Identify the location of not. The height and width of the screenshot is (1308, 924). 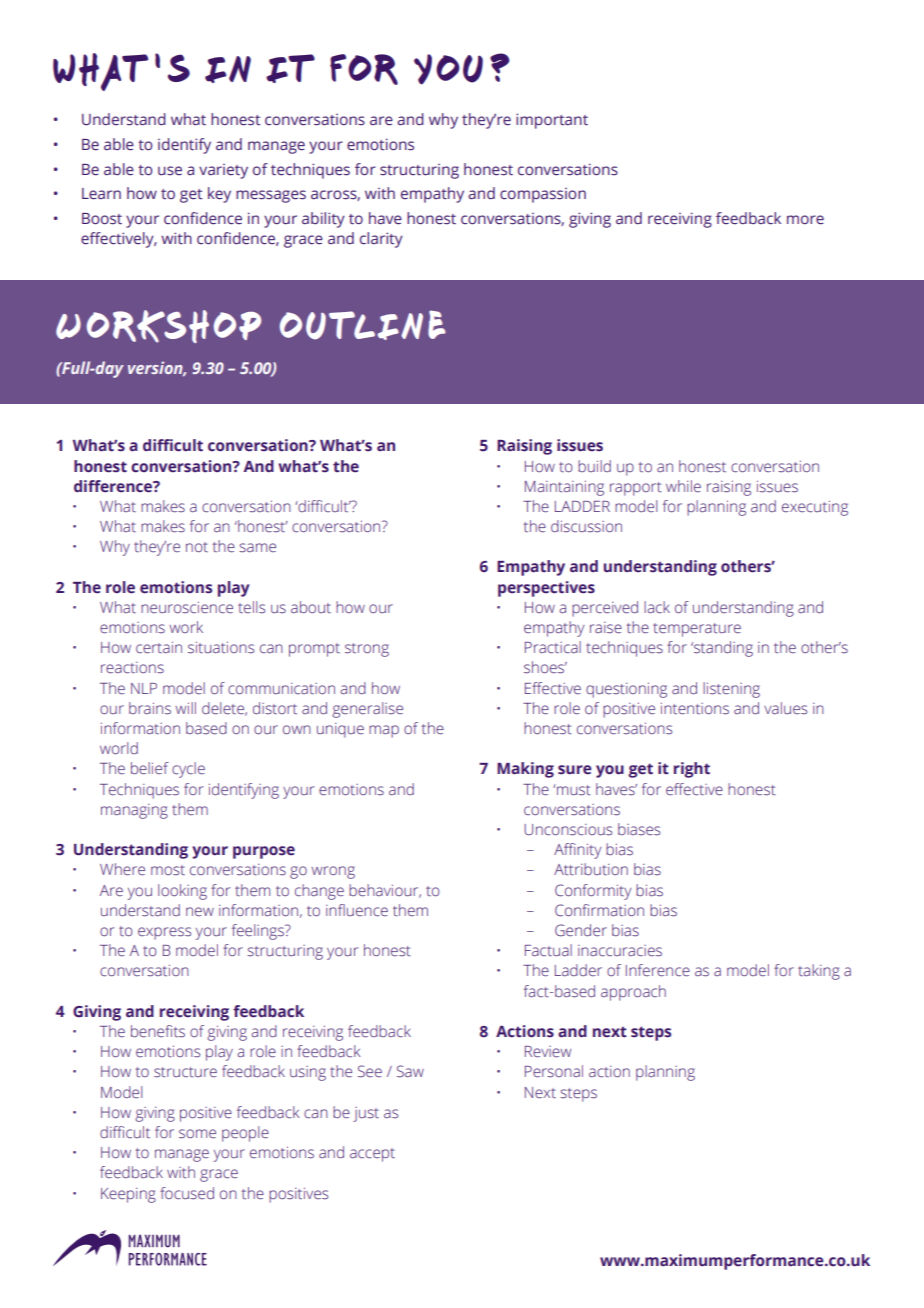
(197, 547).
